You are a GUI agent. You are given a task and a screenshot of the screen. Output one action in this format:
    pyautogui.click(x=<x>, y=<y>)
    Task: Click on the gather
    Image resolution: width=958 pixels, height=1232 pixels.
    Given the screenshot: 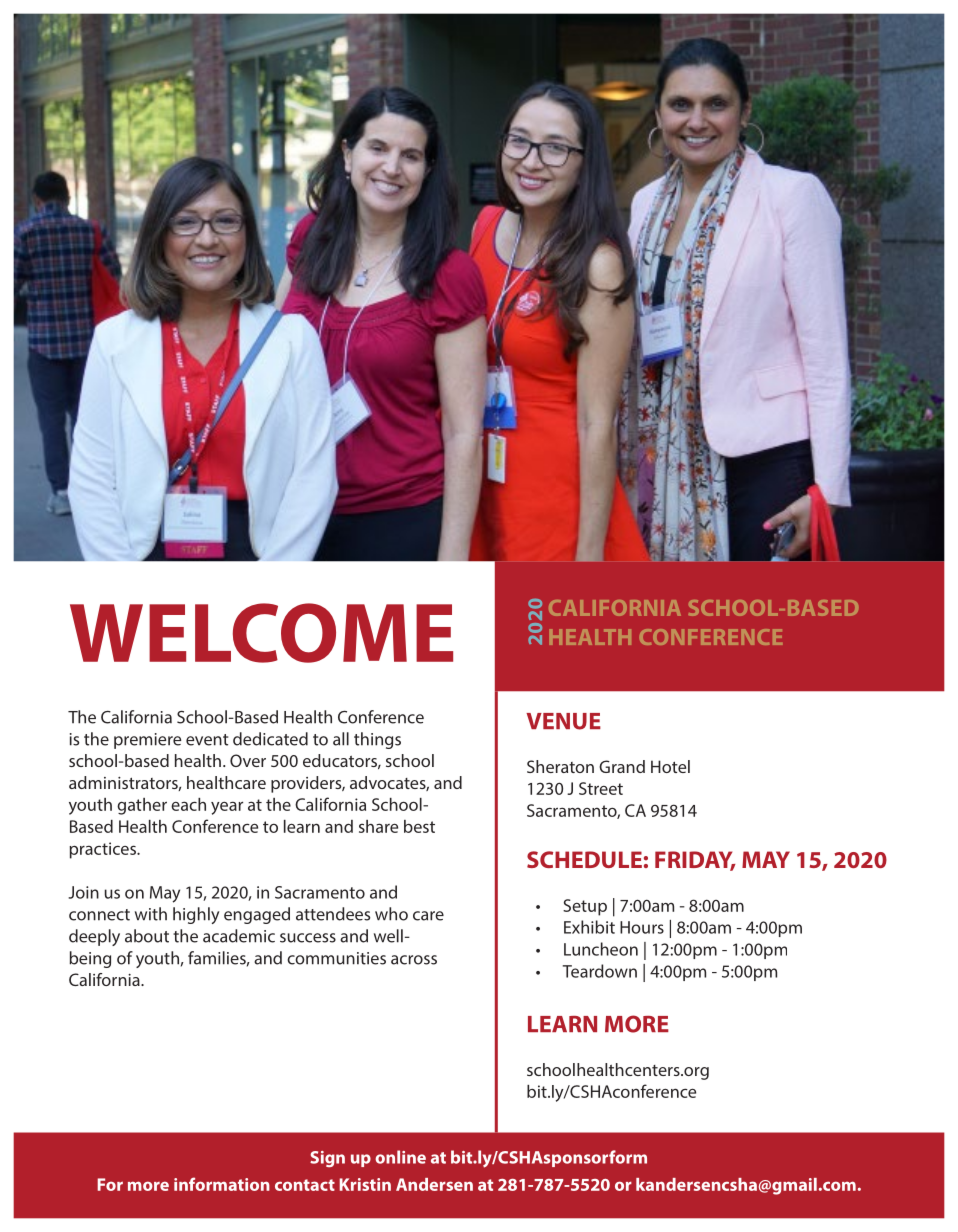 What is the action you would take?
    pyautogui.click(x=142, y=806)
